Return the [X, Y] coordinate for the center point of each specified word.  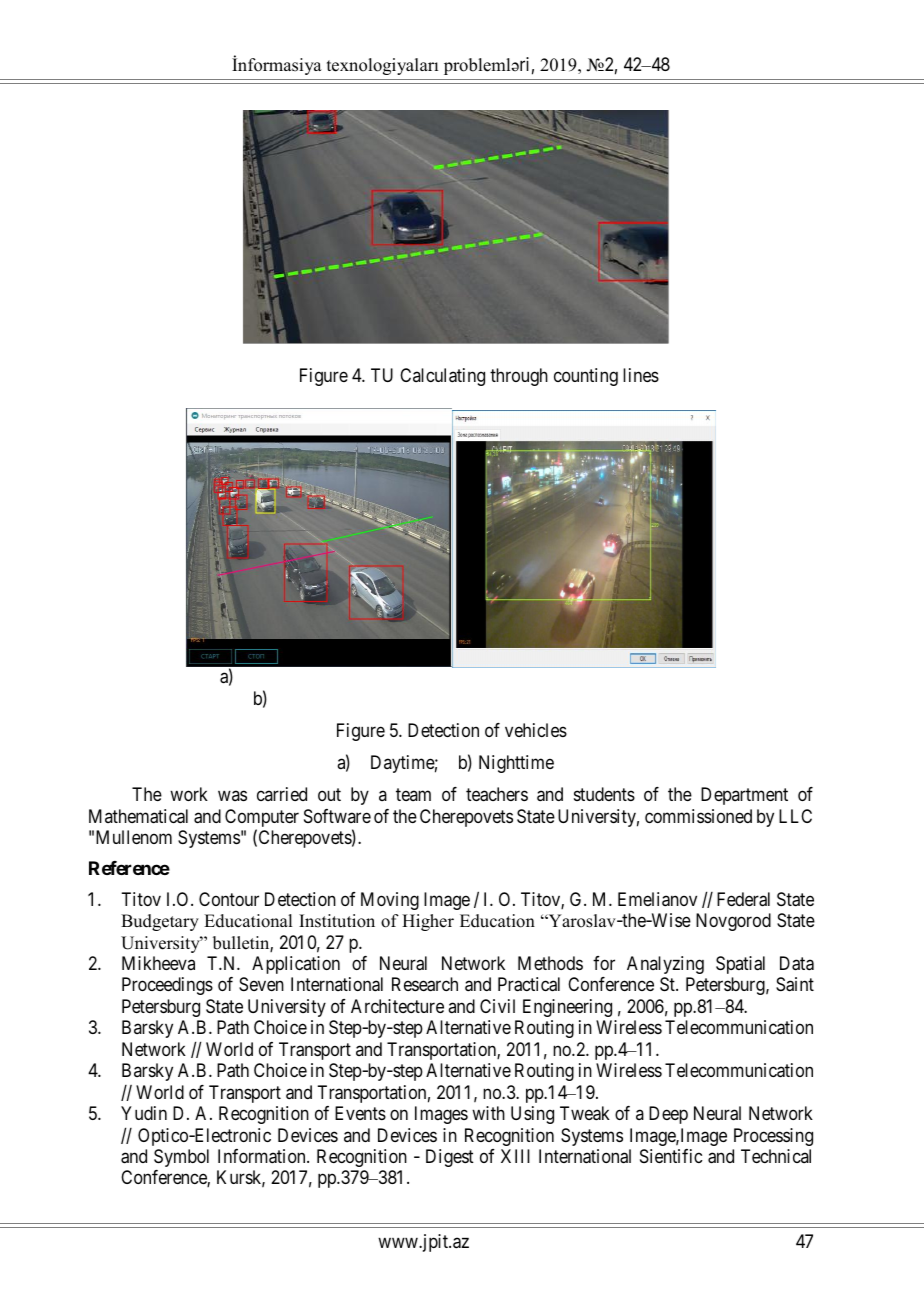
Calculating [442, 377]
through [519, 377]
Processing [773, 1137]
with [488, 1113]
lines [641, 375]
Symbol [181, 1158]
